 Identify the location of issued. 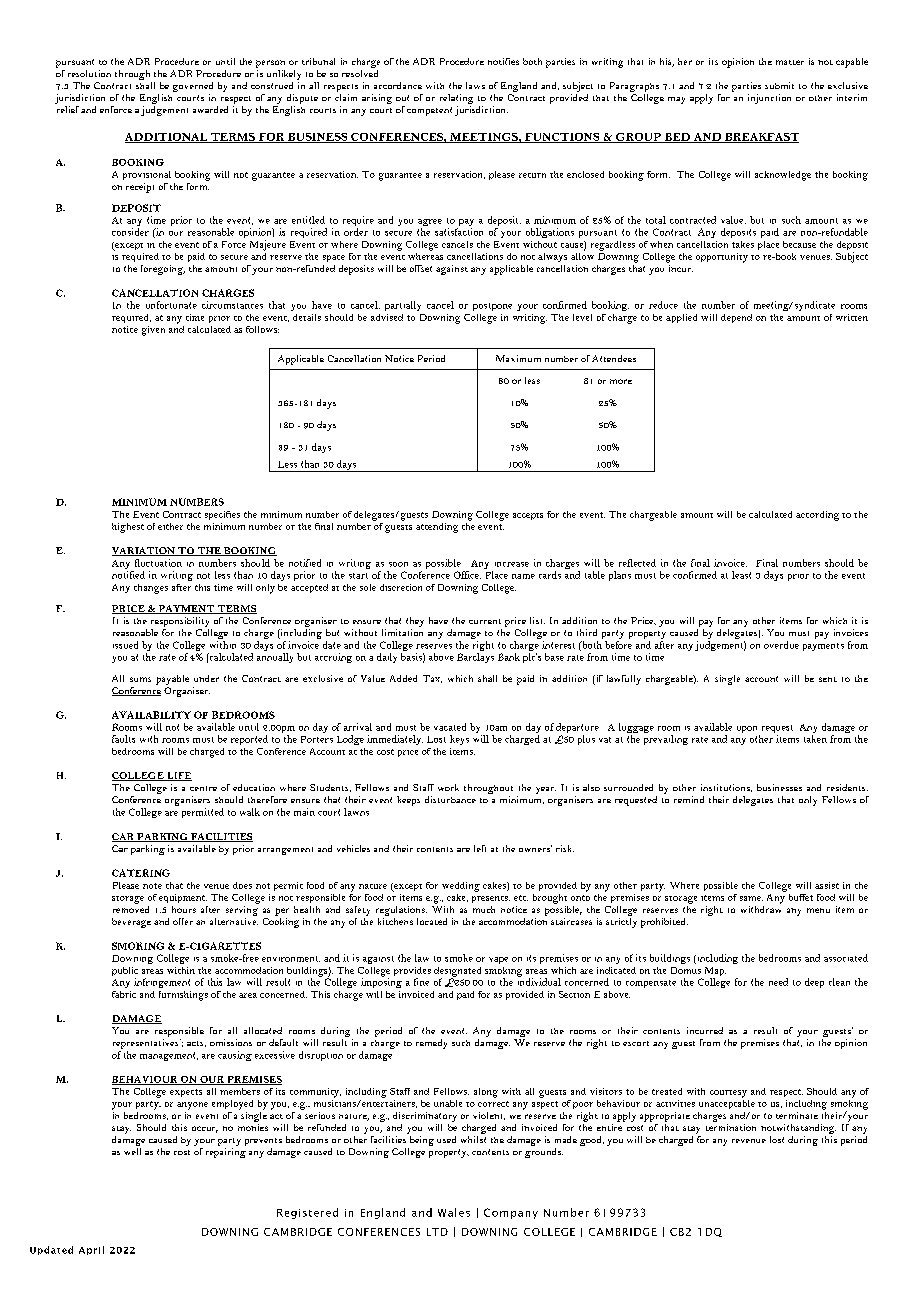
(125, 645).
